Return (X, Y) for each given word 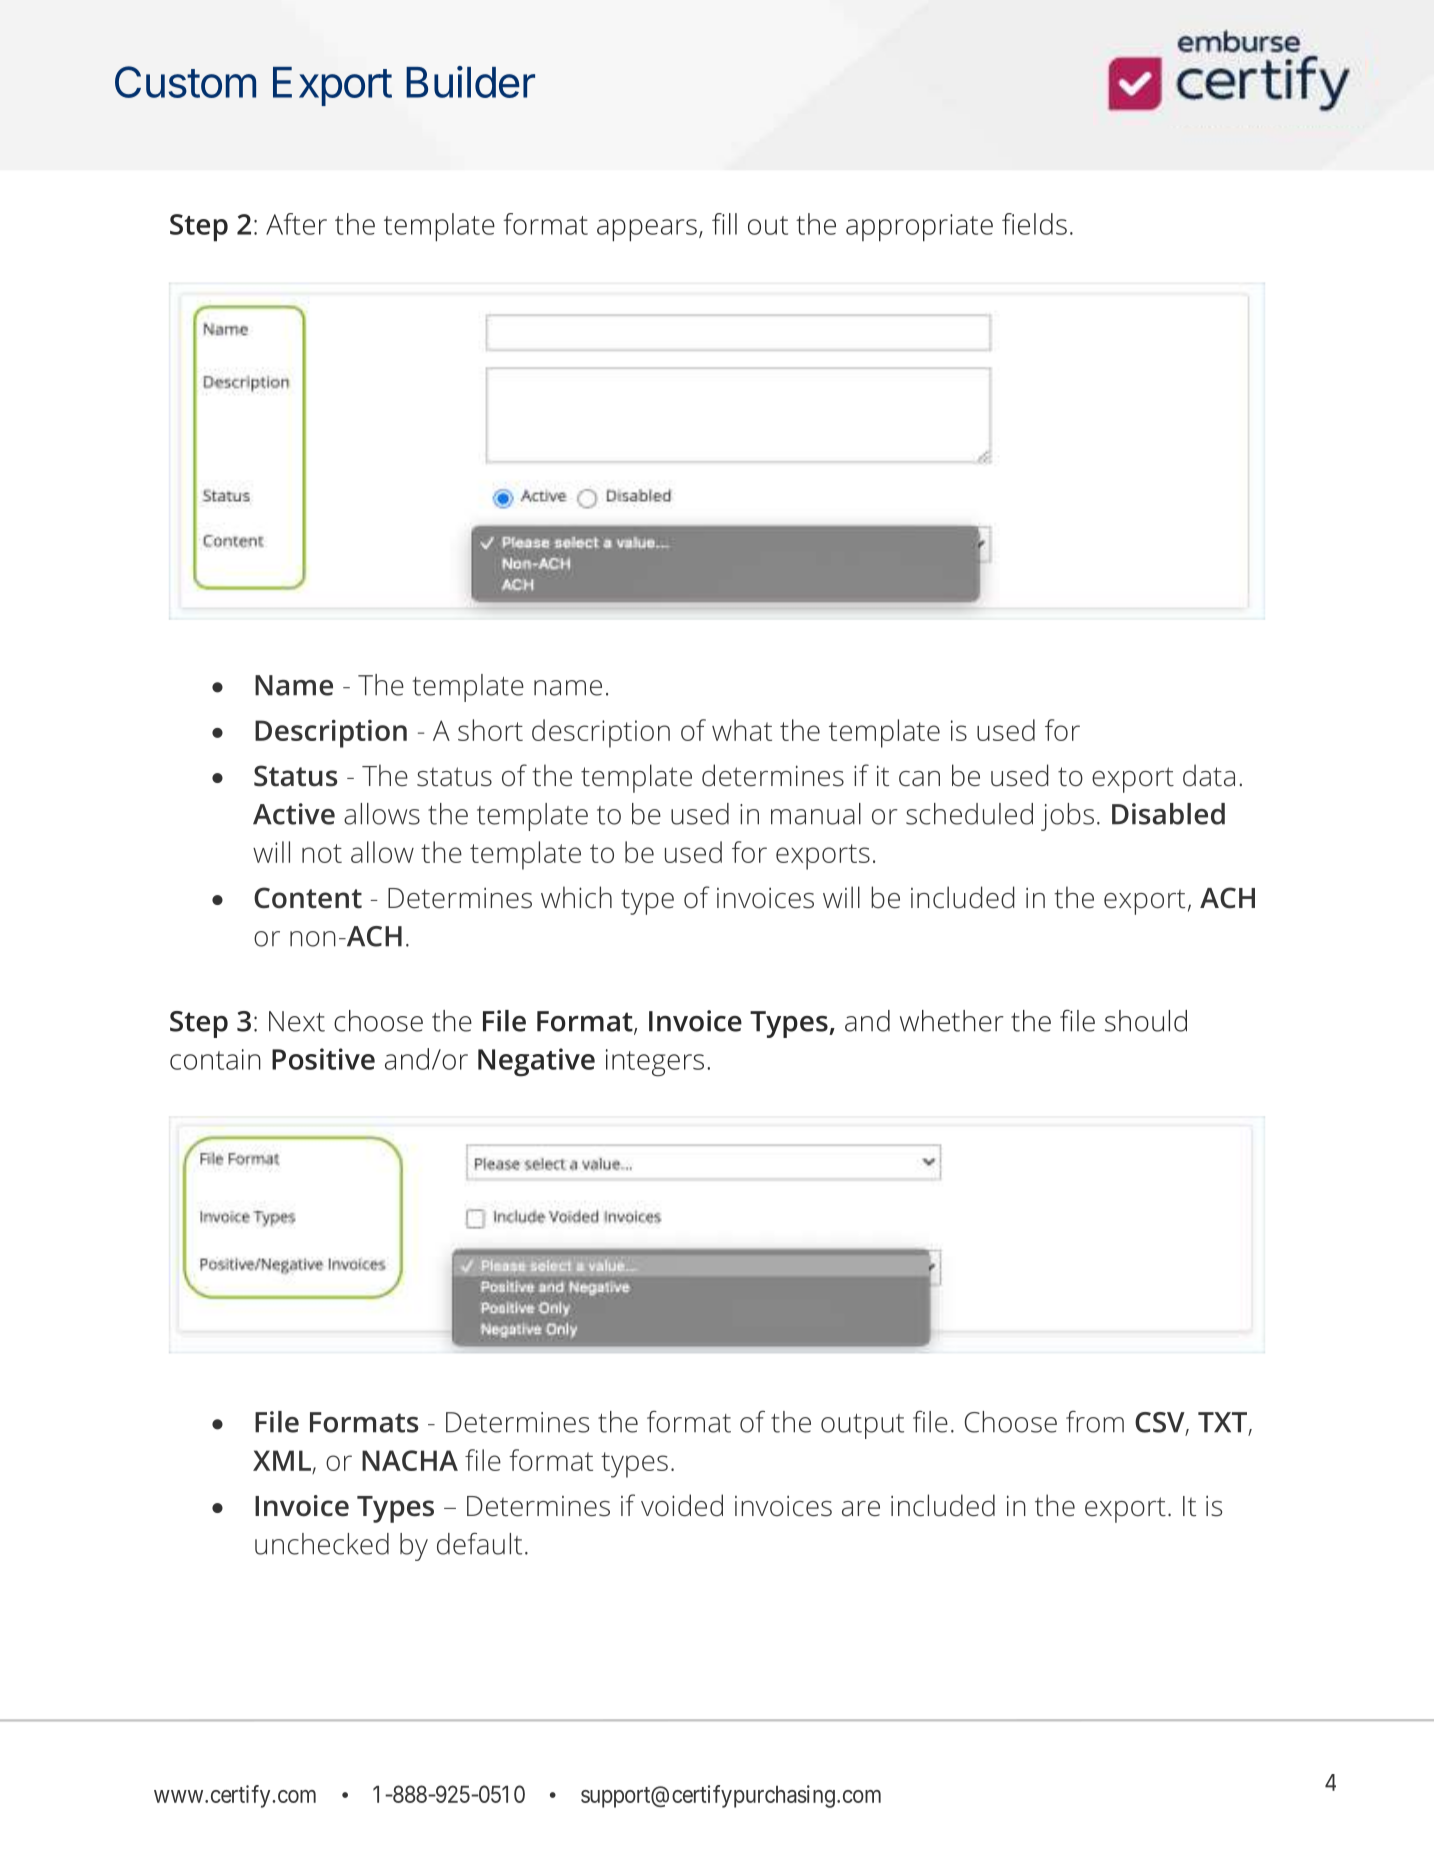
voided (682, 1505)
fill (724, 224)
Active (294, 814)
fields (1034, 224)
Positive (323, 1059)
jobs (1067, 817)
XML (282, 1460)
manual (816, 814)
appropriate (919, 228)
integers (655, 1063)
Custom (185, 82)
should (1146, 1021)
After (296, 224)
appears (647, 230)
